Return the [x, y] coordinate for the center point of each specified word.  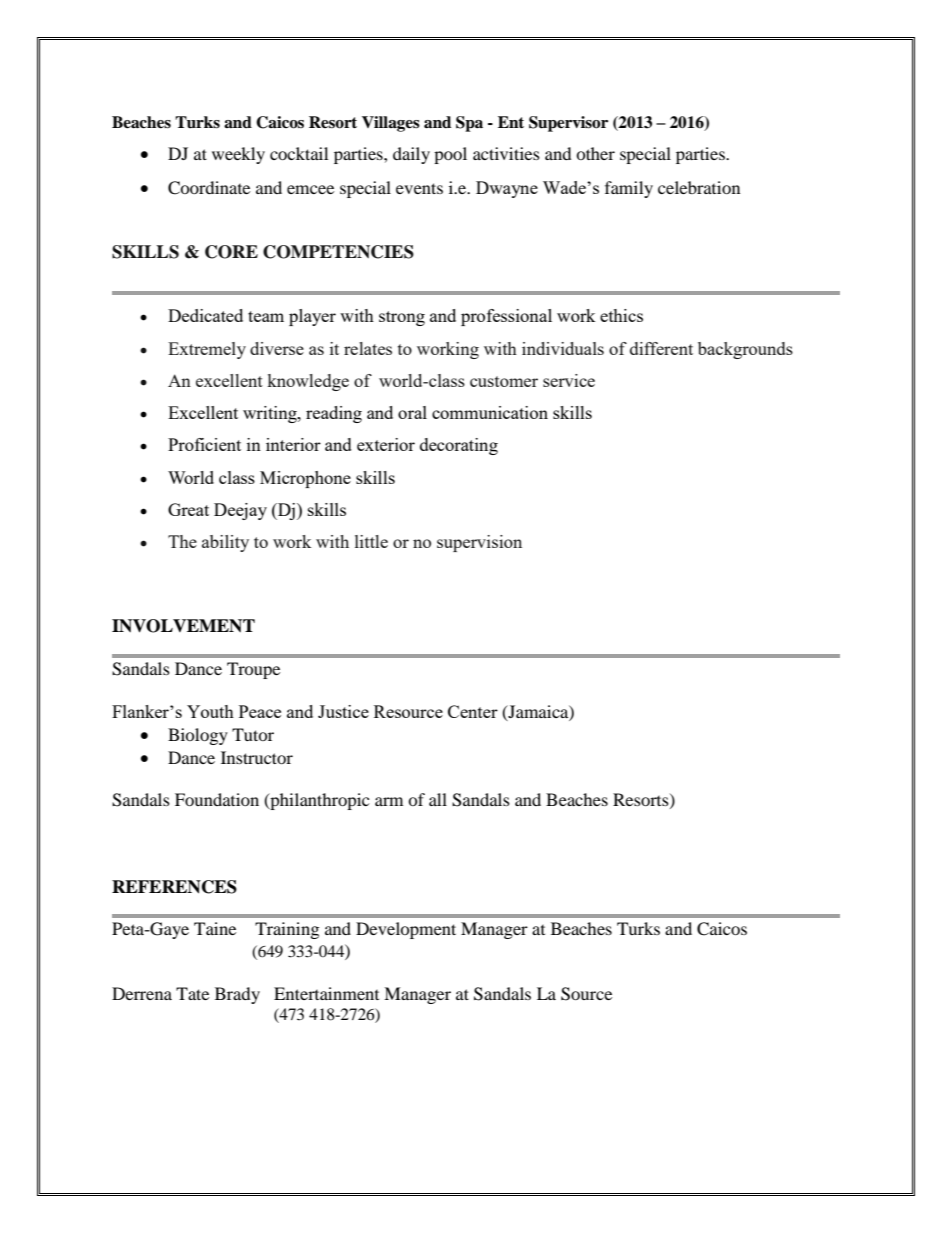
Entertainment [326, 993]
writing [271, 414]
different [661, 348]
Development [406, 930]
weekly [238, 155]
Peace [260, 711]
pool [450, 155]
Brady [237, 995]
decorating [459, 446]
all [438, 799]
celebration [699, 187]
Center [473, 711]
